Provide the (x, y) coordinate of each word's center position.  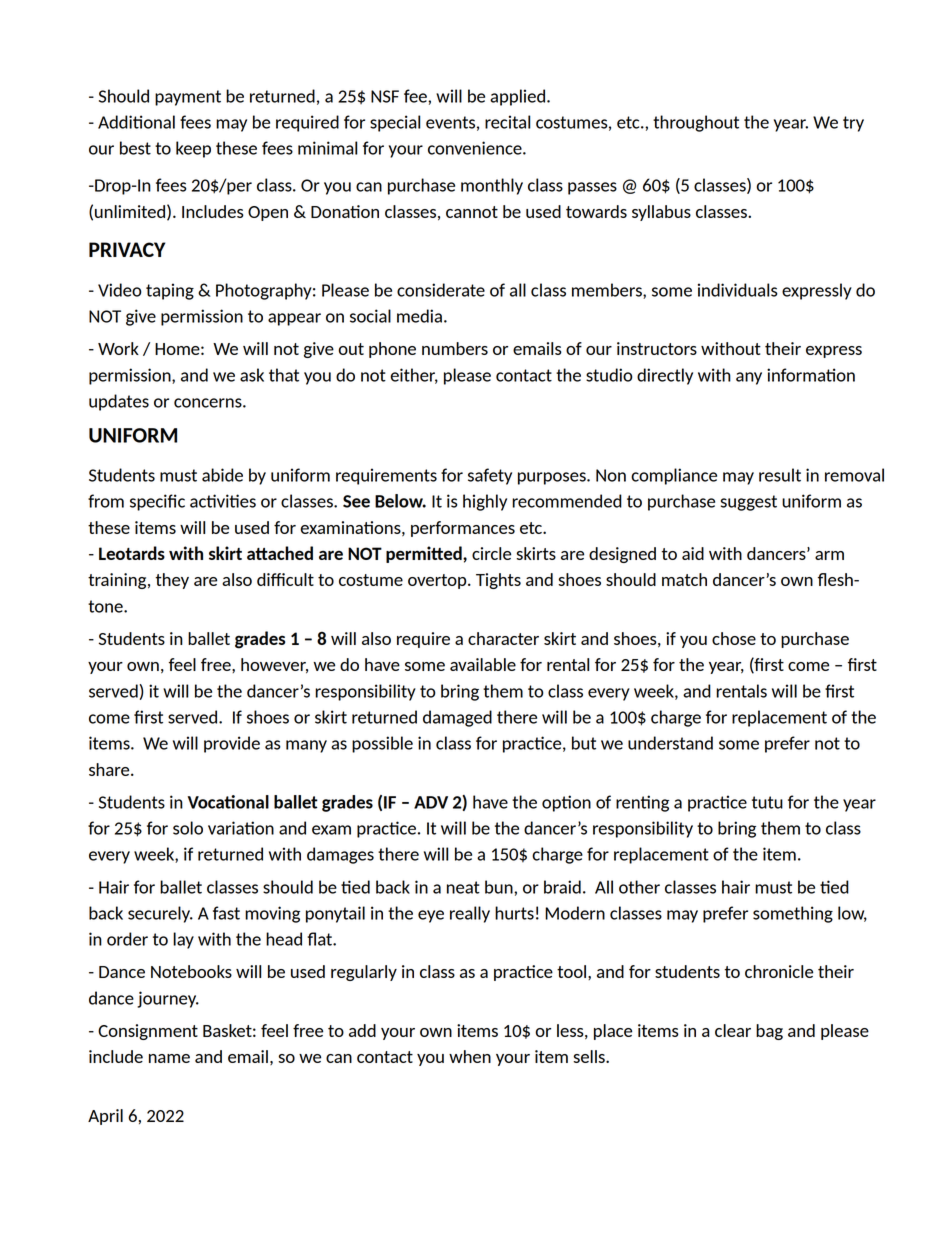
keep (193, 149)
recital (507, 122)
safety (490, 476)
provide (232, 744)
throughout (696, 123)
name (169, 1058)
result (780, 475)
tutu (767, 802)
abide (222, 475)
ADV (431, 802)
